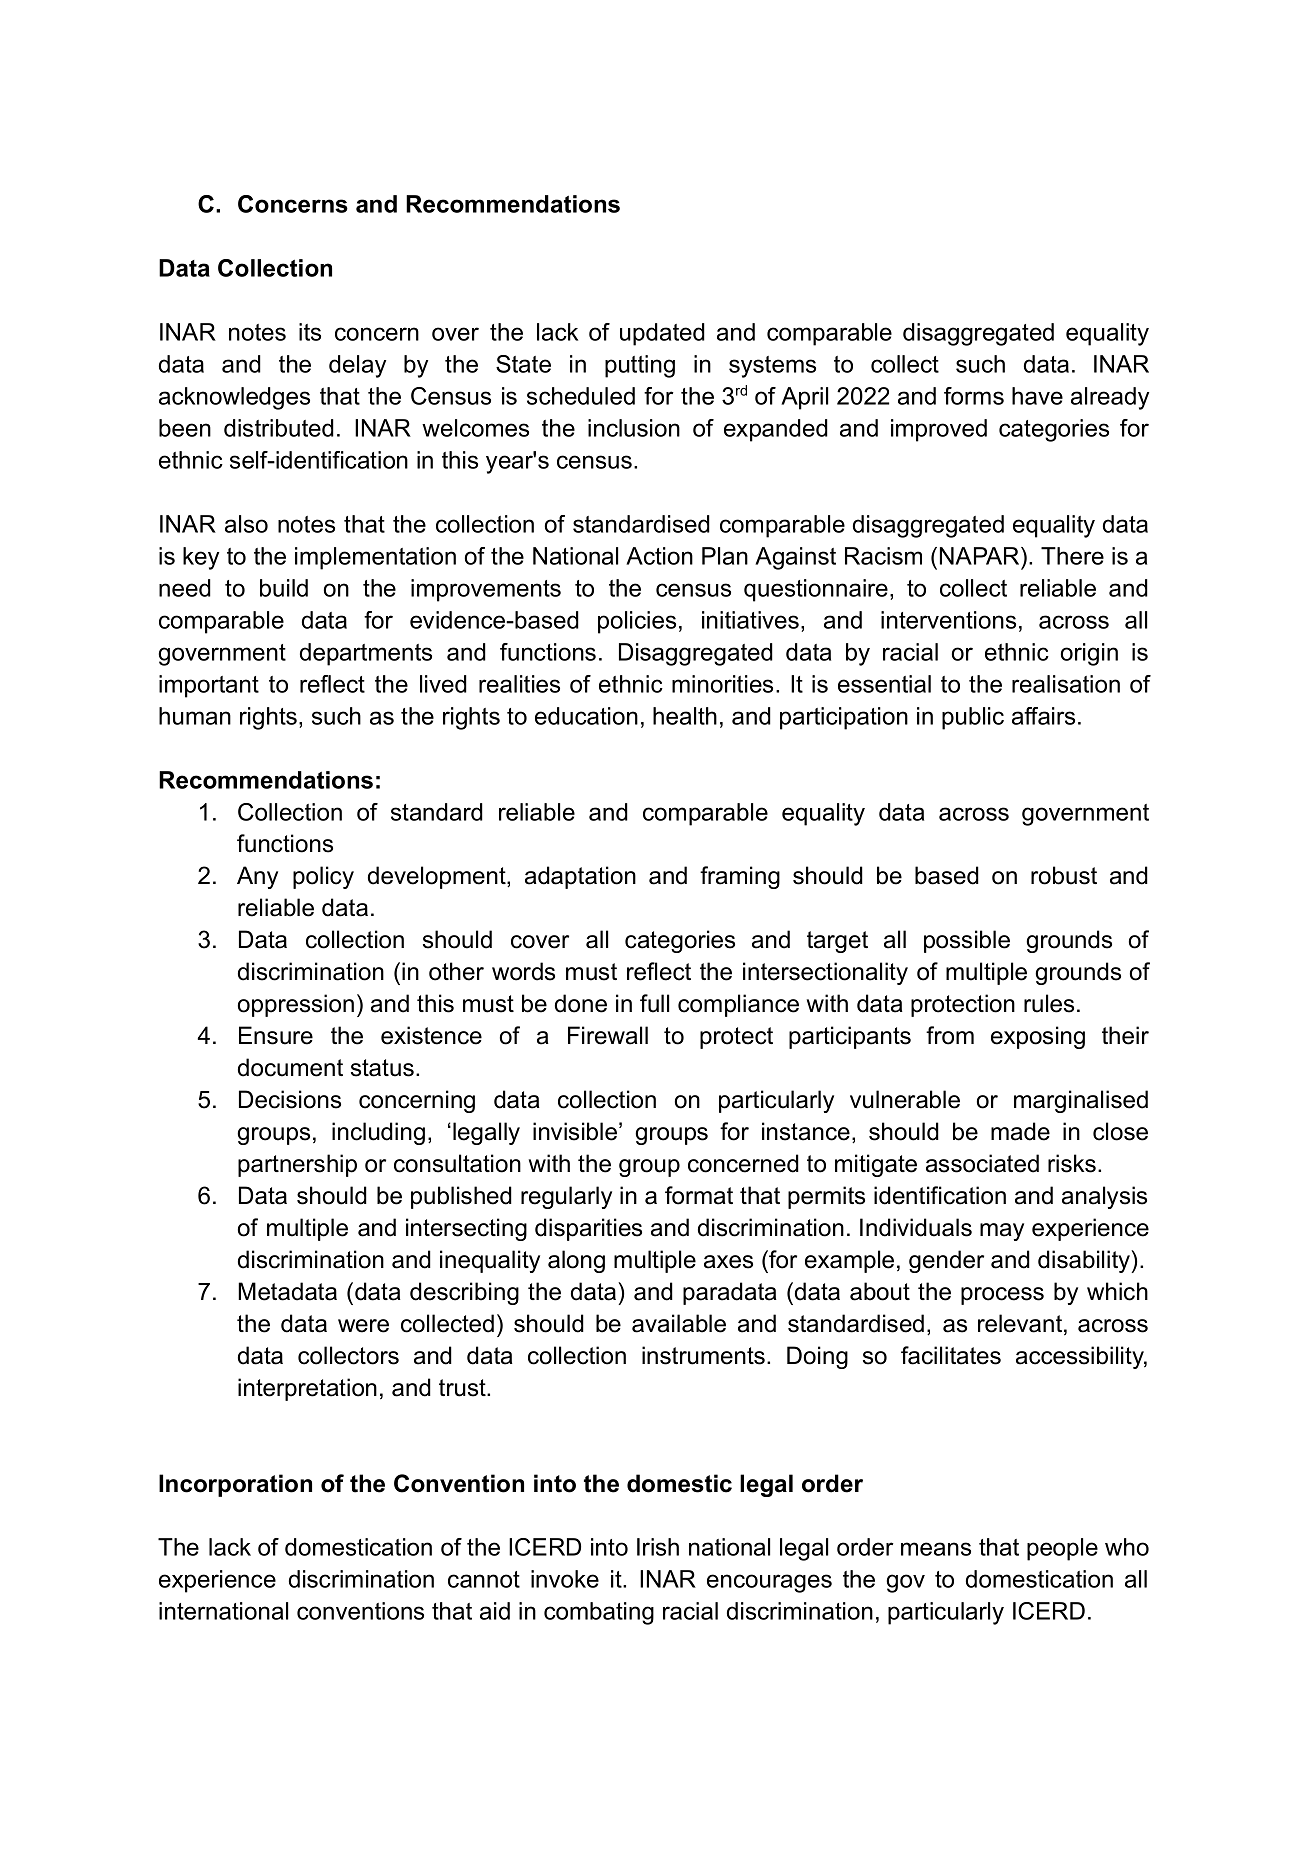 Image resolution: width=1310 pixels, height=1851 pixels. Describe the element at coordinates (1037, 396) in the screenshot. I see `have` at that location.
